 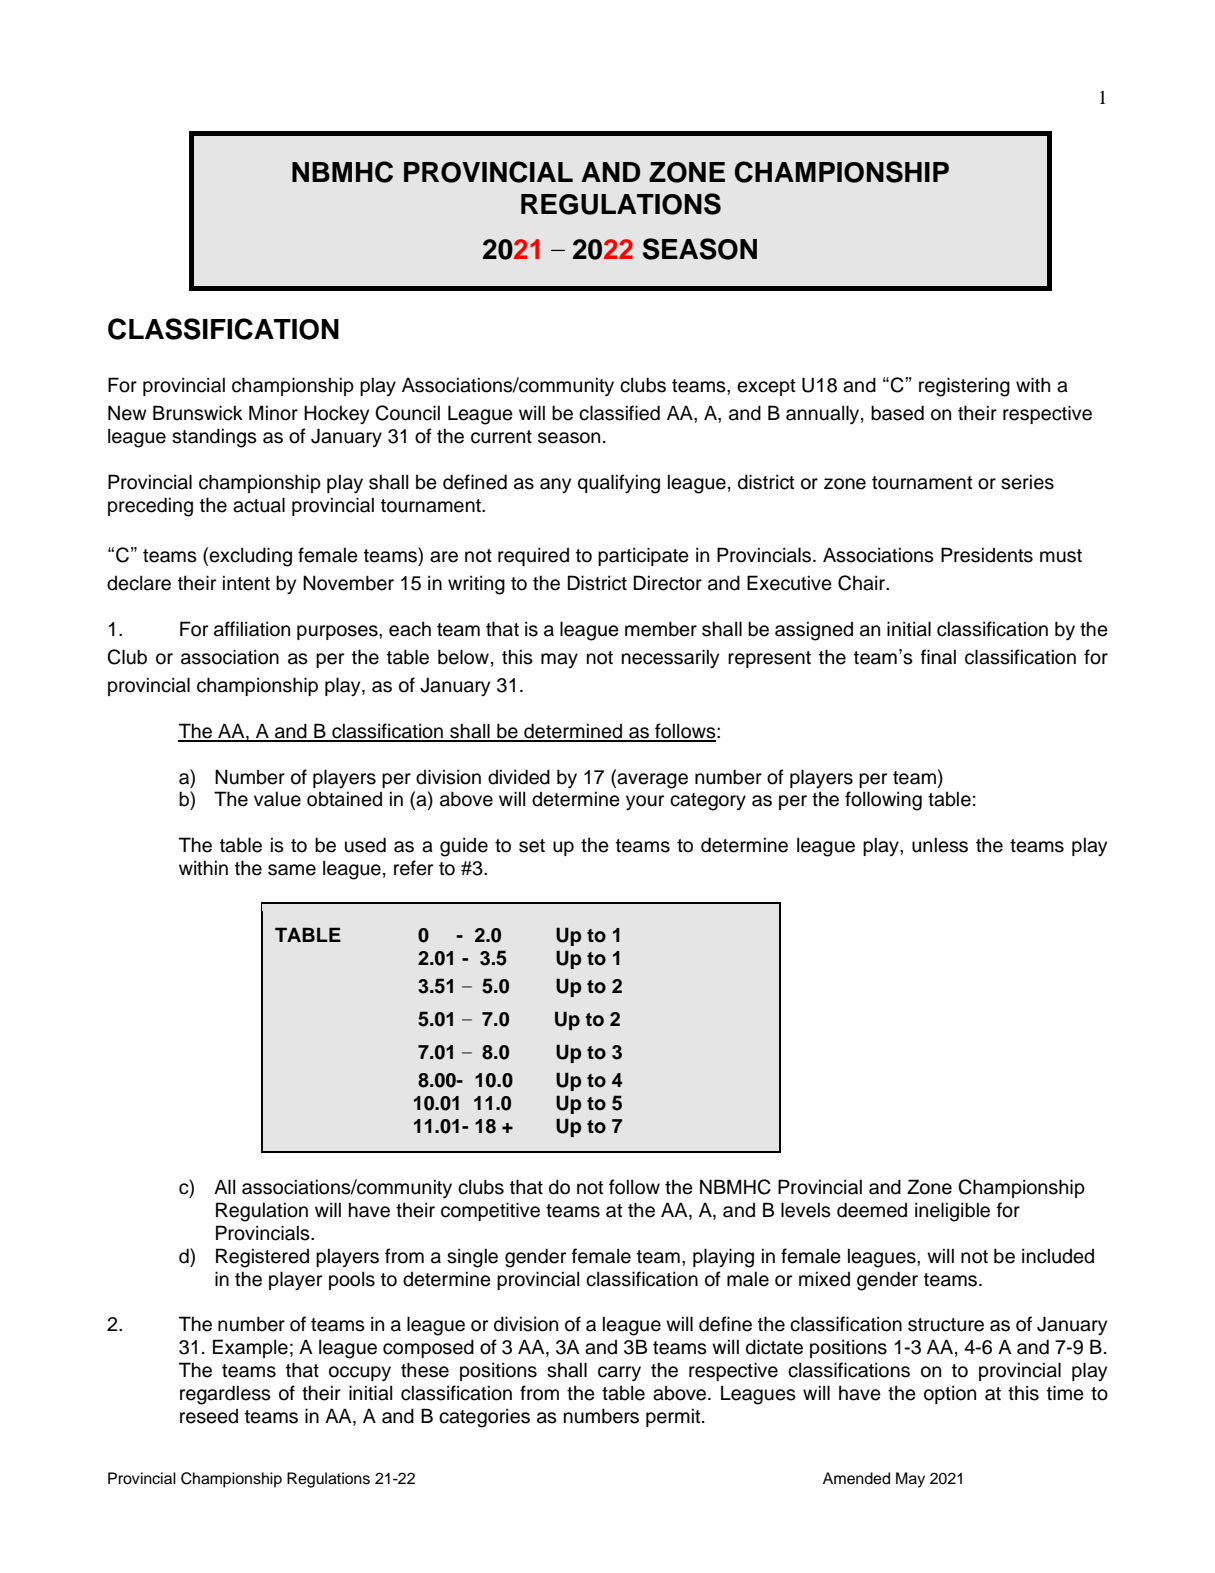 I want to click on divided, so click(x=519, y=777).
